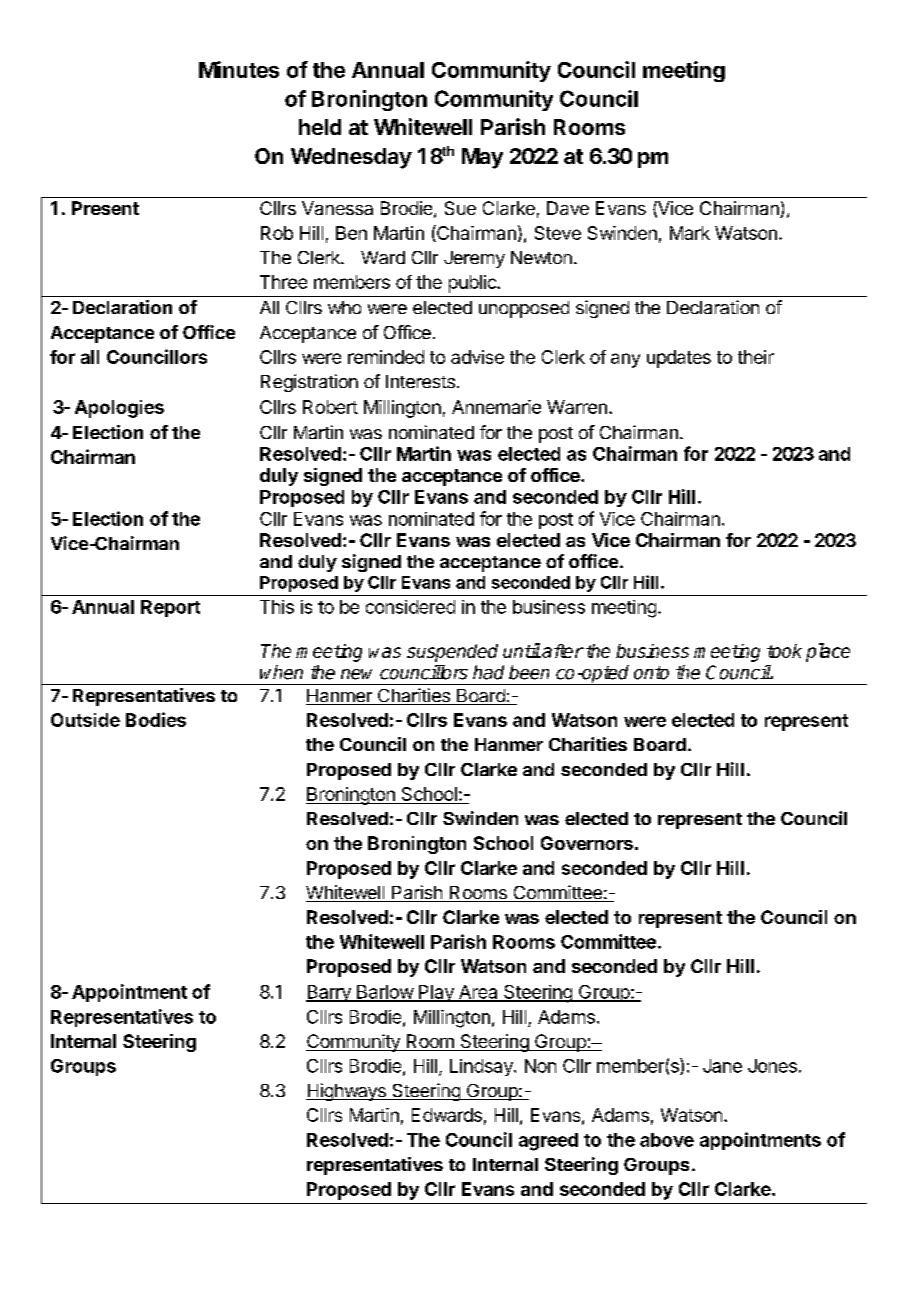  Describe the element at coordinates (482, 158) in the screenshot. I see `May` at that location.
